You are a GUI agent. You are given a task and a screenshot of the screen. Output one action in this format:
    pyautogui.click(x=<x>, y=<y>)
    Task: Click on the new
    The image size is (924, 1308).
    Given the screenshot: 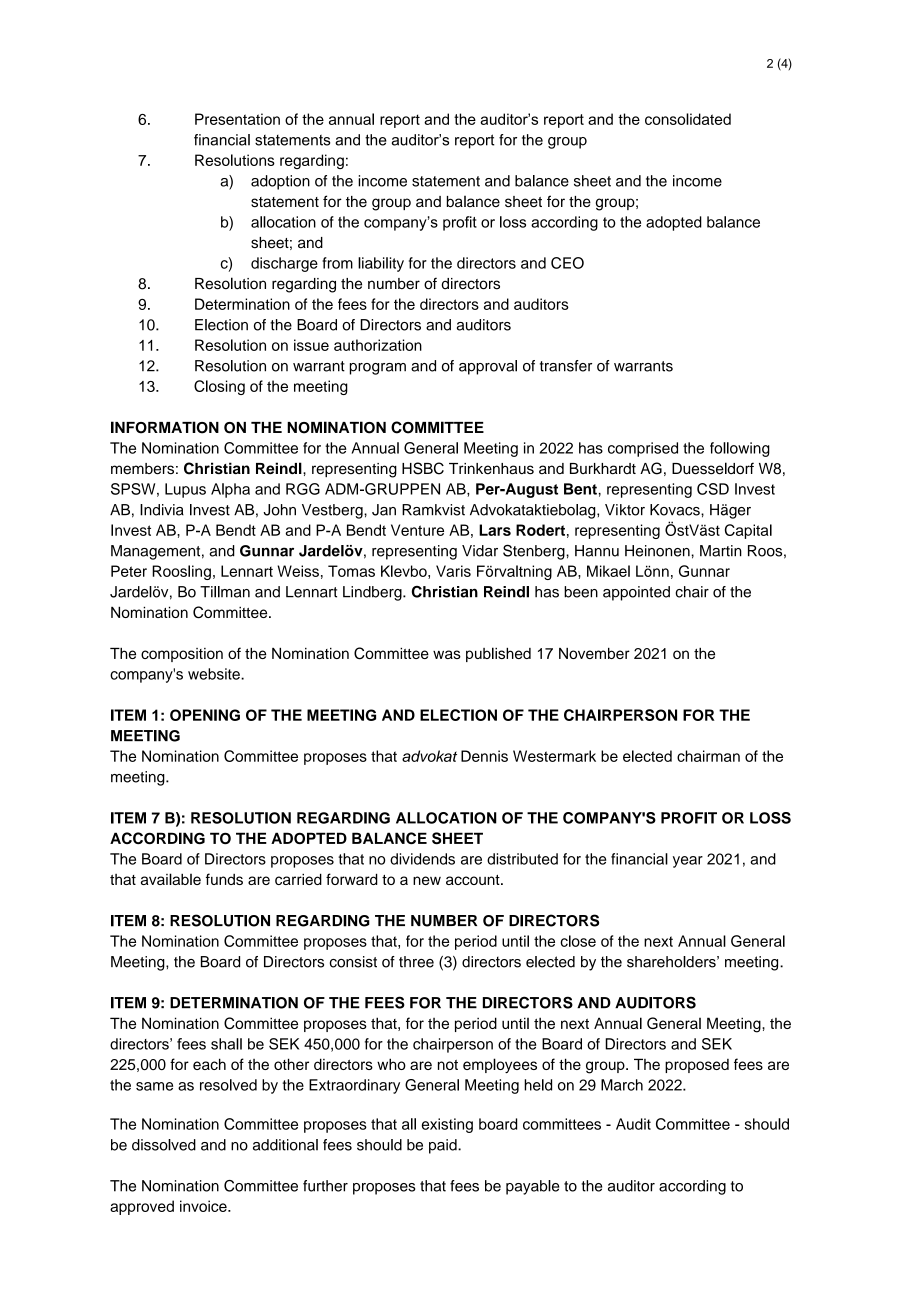 What is the action you would take?
    pyautogui.click(x=427, y=880)
